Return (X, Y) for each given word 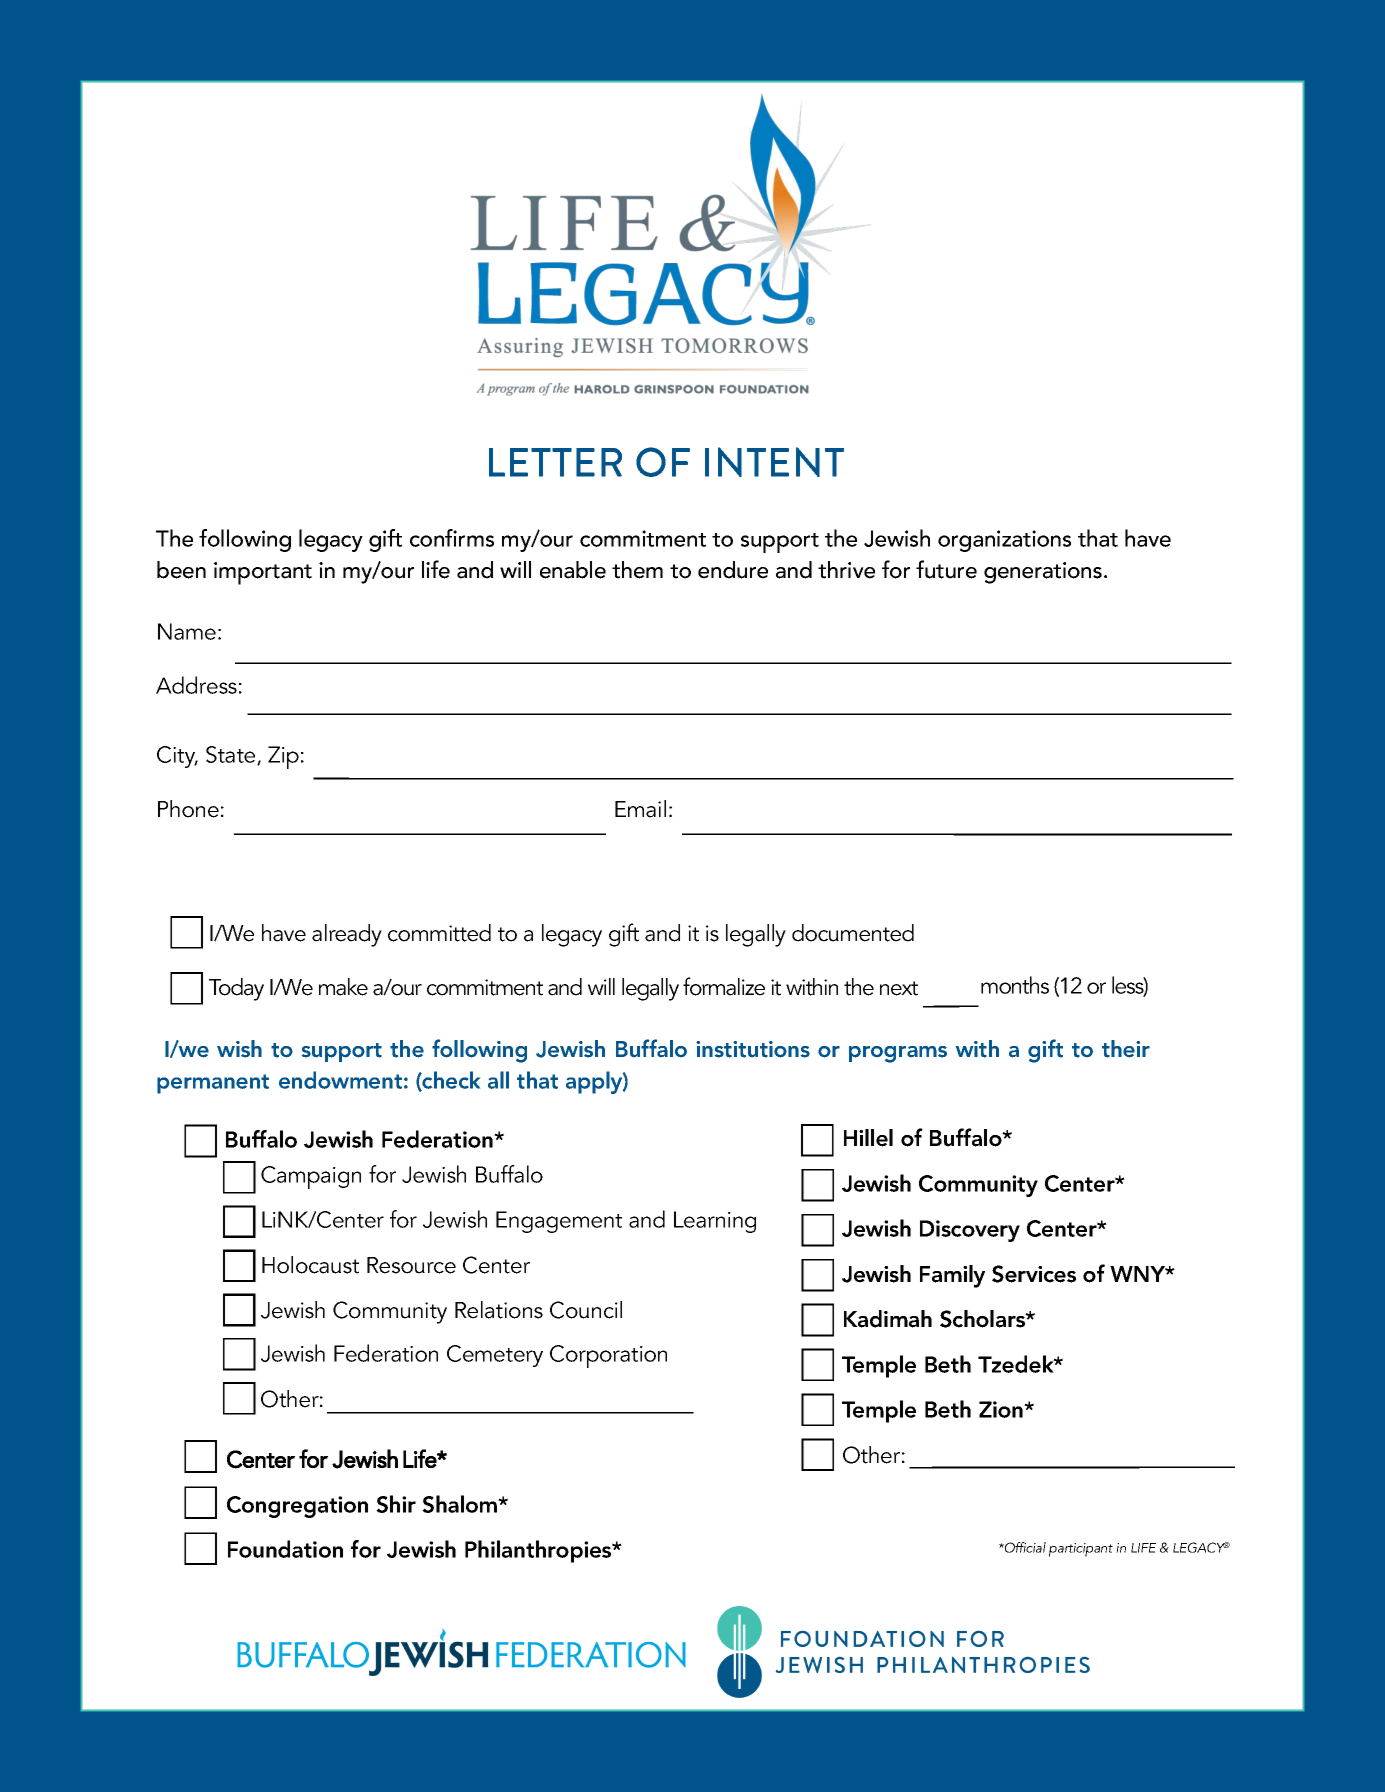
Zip (283, 757)
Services (1034, 1274)
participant (1081, 1550)
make (343, 987)
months (1015, 985)
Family (952, 1276)
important (263, 573)
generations (1043, 573)
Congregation (297, 1507)
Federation (438, 1139)
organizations (1004, 541)
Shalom (461, 1504)
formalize (724, 986)
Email (640, 809)
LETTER (555, 462)
